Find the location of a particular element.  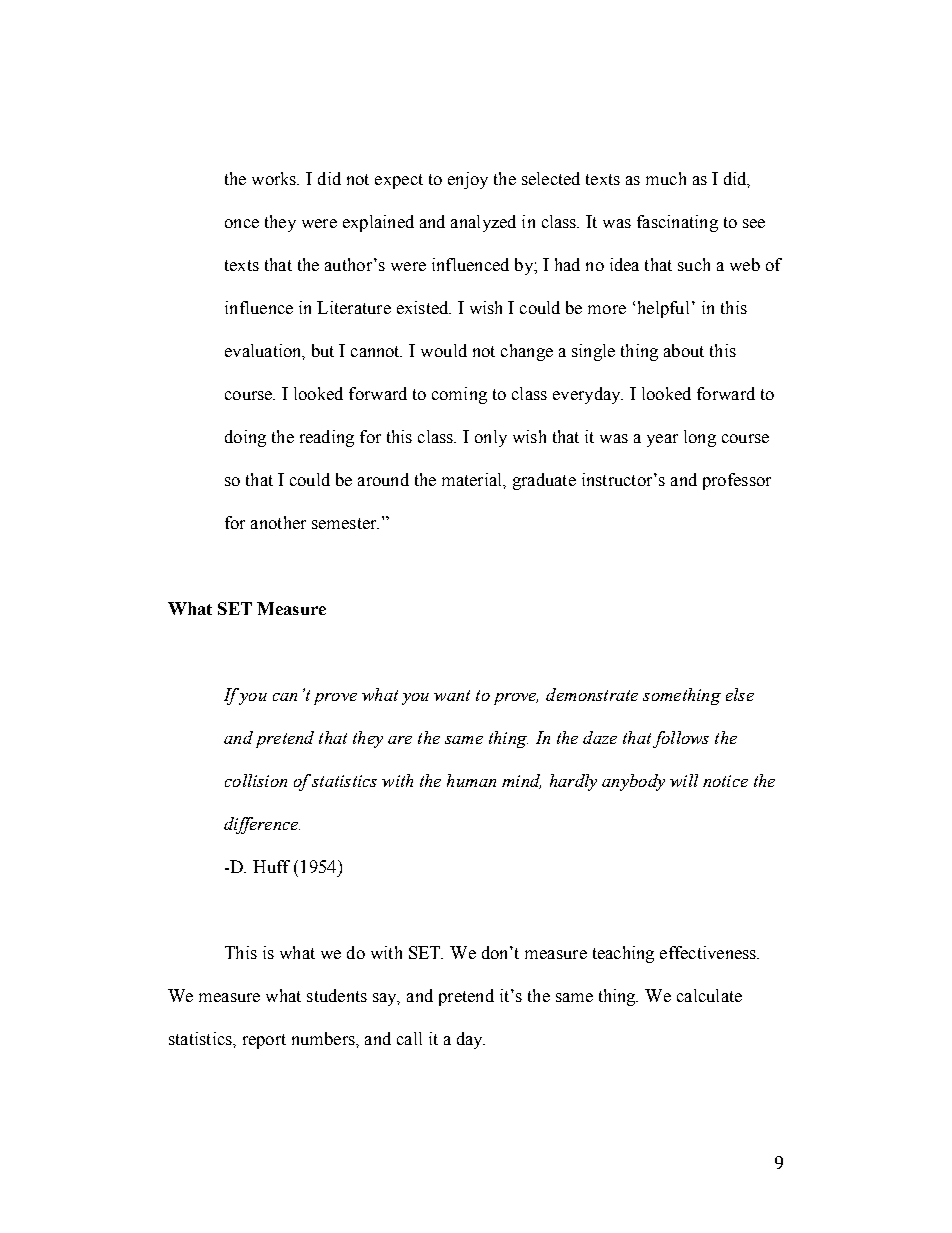

analyzed is located at coordinates (483, 223).
